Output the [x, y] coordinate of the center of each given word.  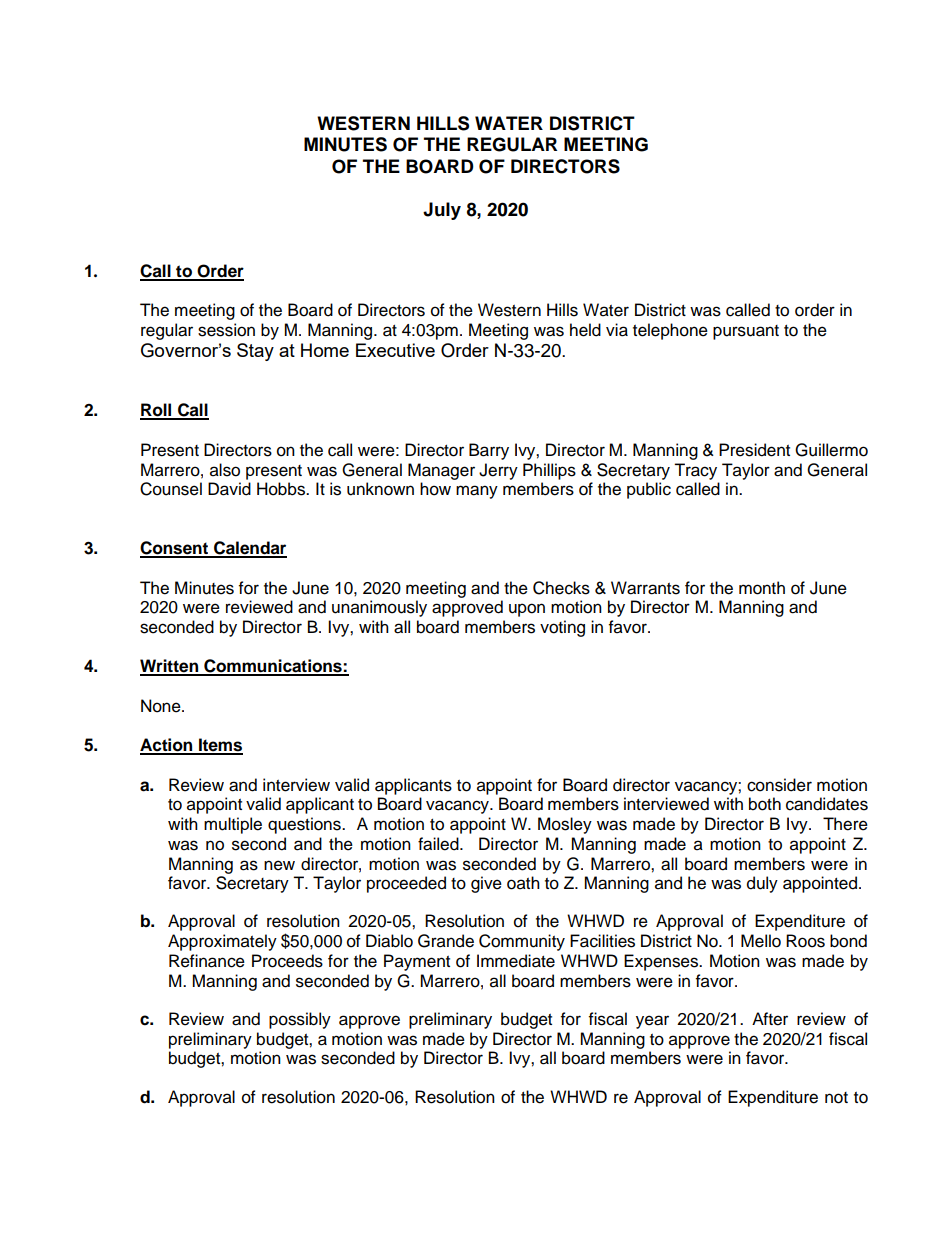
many [477, 492]
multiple [233, 825]
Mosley [565, 825]
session [226, 330]
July [442, 211]
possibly [300, 1020]
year [652, 1022]
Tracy [695, 471]
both [765, 804]
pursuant [746, 332]
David [229, 489]
